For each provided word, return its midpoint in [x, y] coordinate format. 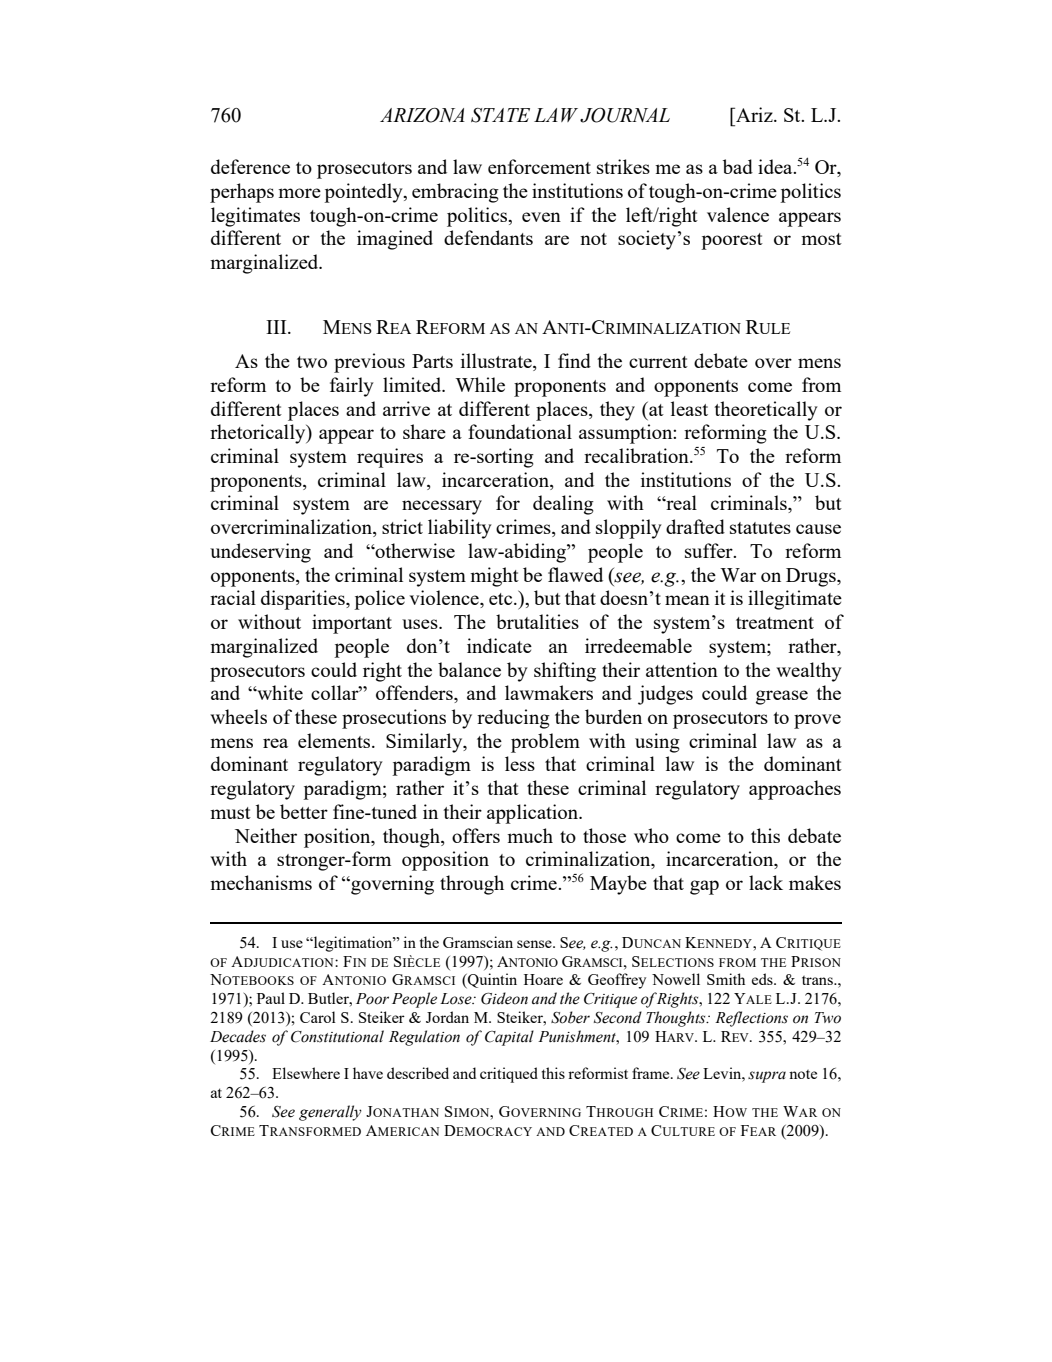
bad [738, 166]
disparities [304, 600]
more [299, 193]
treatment [775, 623]
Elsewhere [306, 1073]
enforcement [539, 166]
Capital [509, 1038]
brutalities [537, 621]
